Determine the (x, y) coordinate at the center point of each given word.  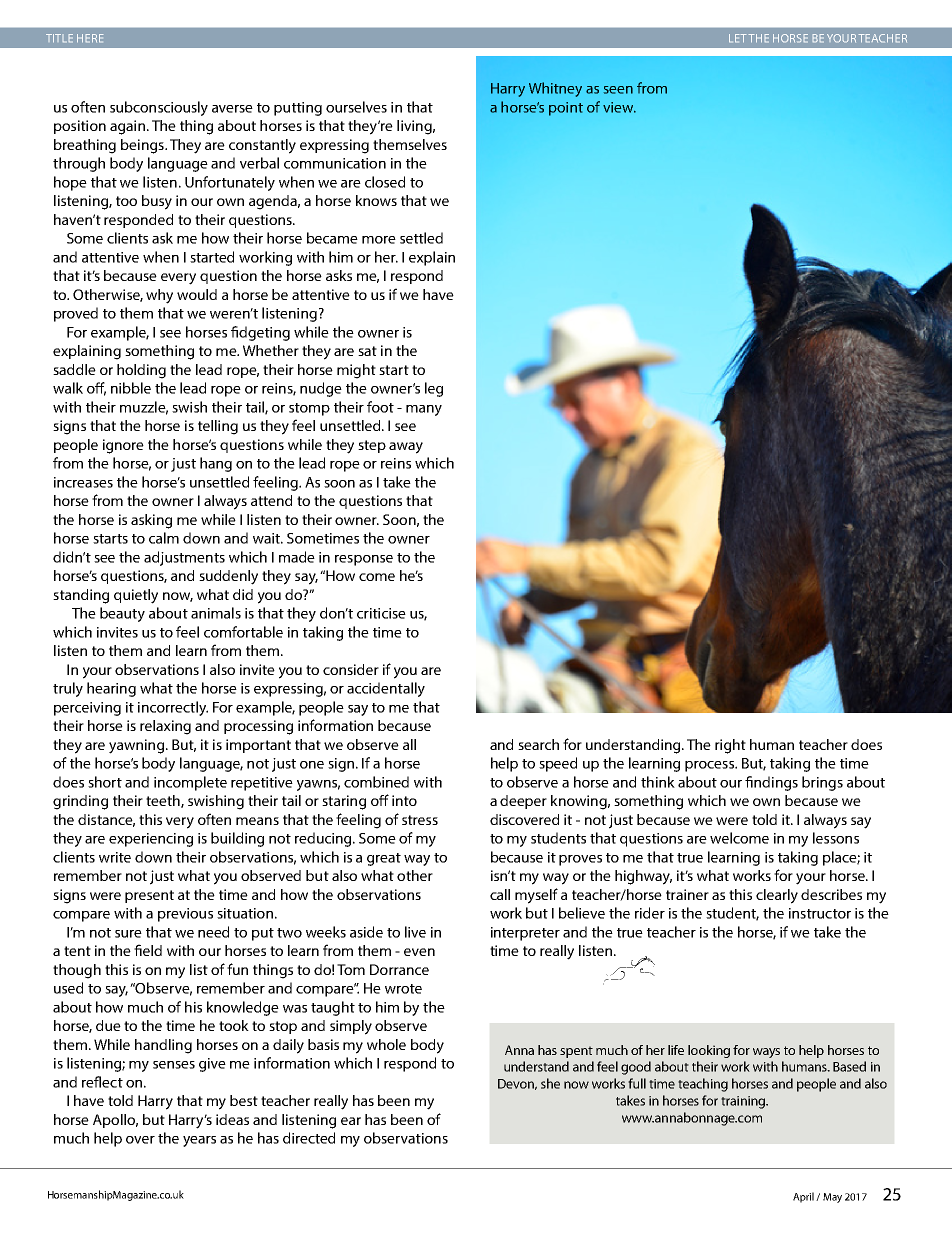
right (730, 746)
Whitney (555, 89)
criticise (381, 613)
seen (618, 90)
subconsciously (159, 108)
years (199, 1141)
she (550, 1083)
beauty (122, 614)
